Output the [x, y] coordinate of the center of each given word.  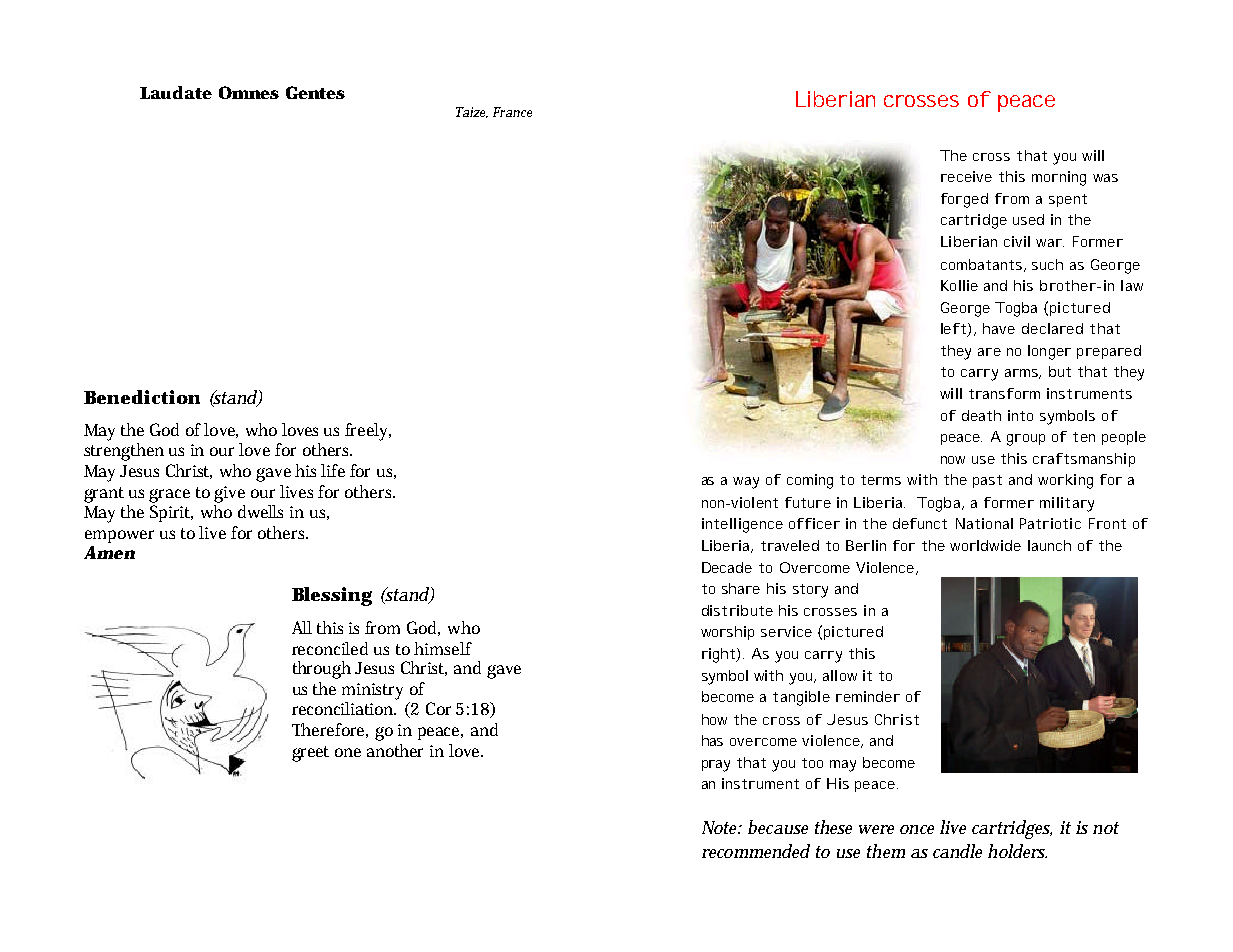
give [229, 494]
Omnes [249, 92]
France [512, 112]
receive [966, 176]
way [746, 483]
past [987, 481]
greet [310, 754]
